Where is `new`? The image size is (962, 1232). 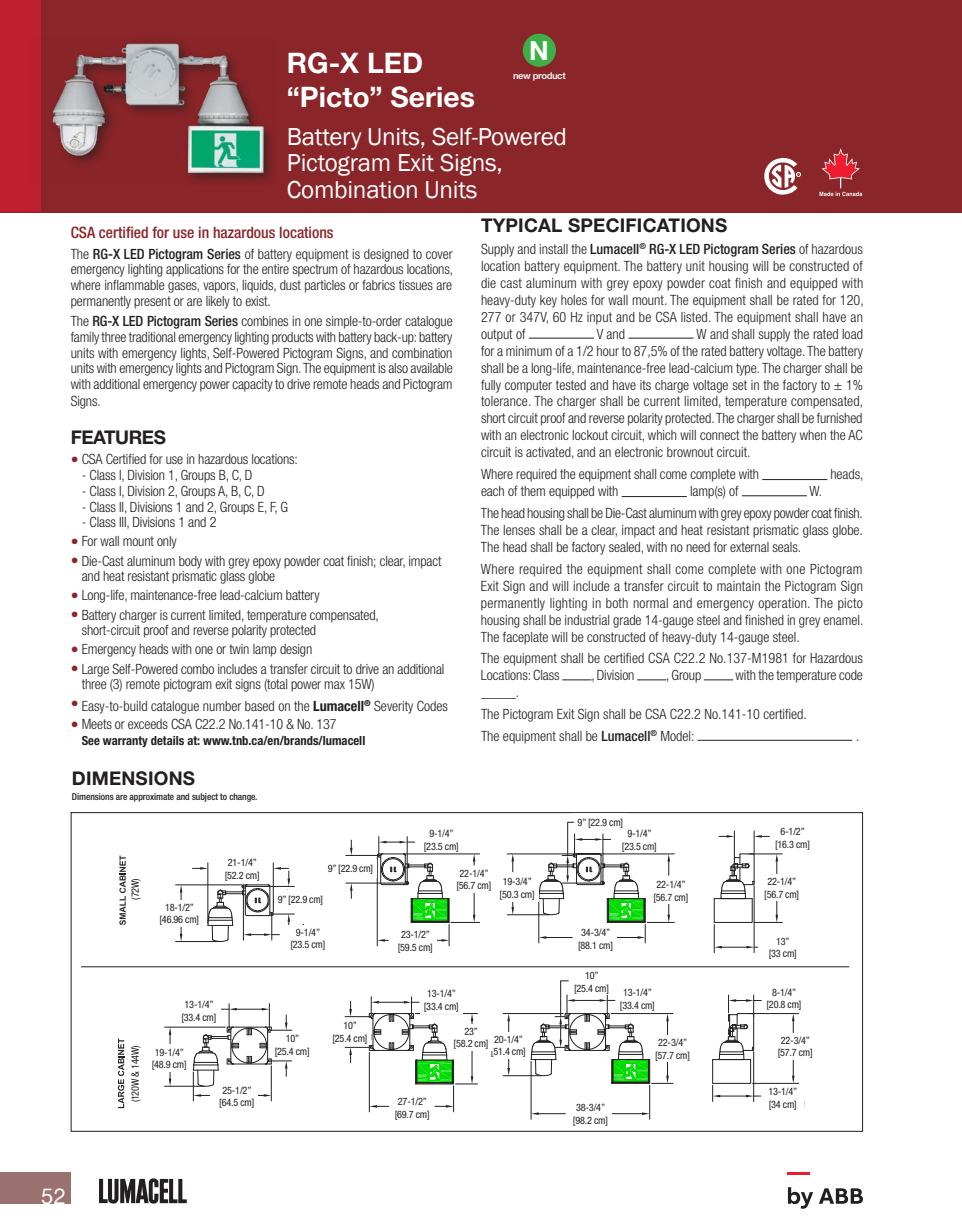 new is located at coordinates (522, 76).
